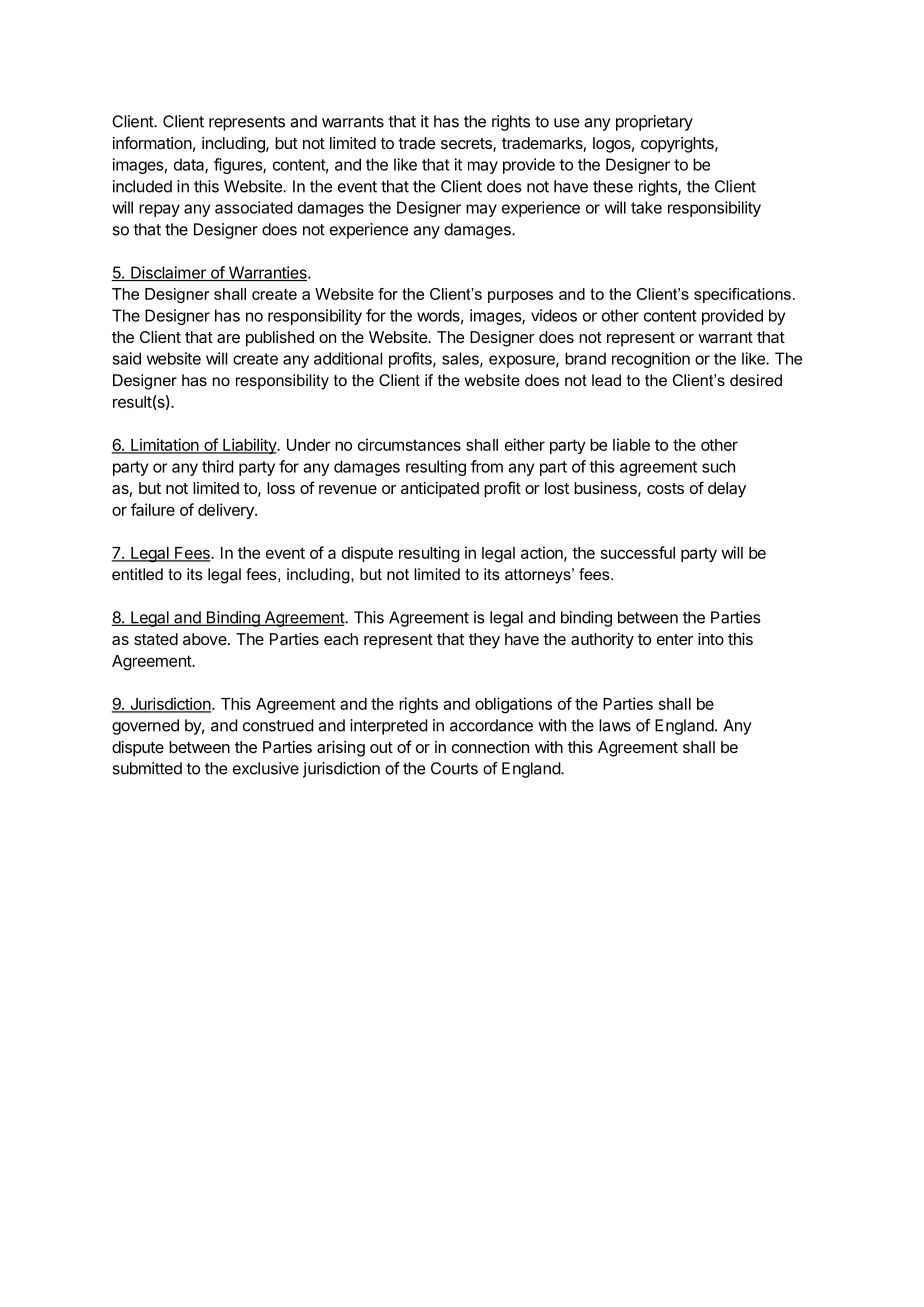 The image size is (924, 1307). What do you see at coordinates (467, 145) in the page?
I see `secrets` at bounding box center [467, 145].
